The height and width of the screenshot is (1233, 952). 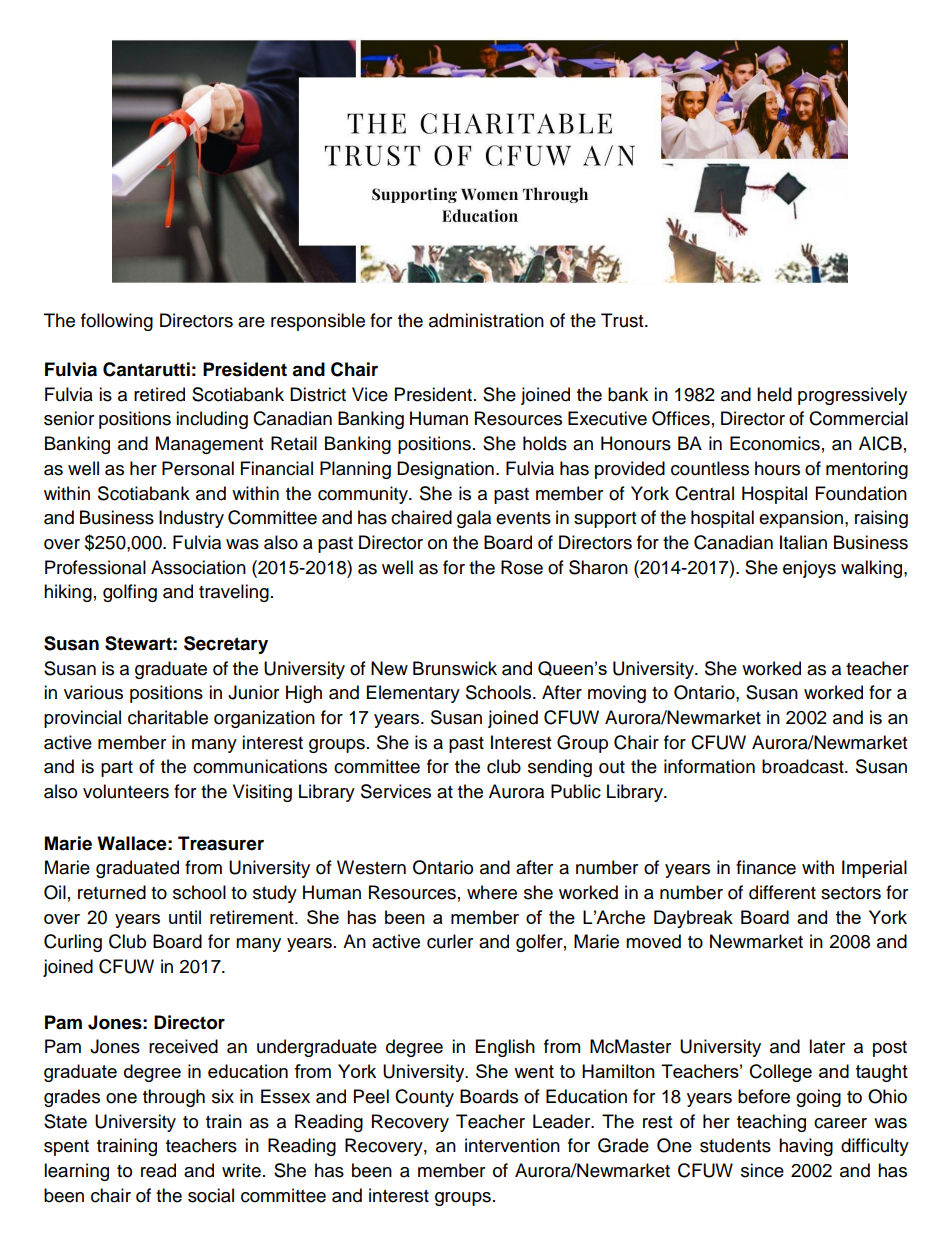 What do you see at coordinates (117, 322) in the screenshot?
I see `following` at bounding box center [117, 322].
